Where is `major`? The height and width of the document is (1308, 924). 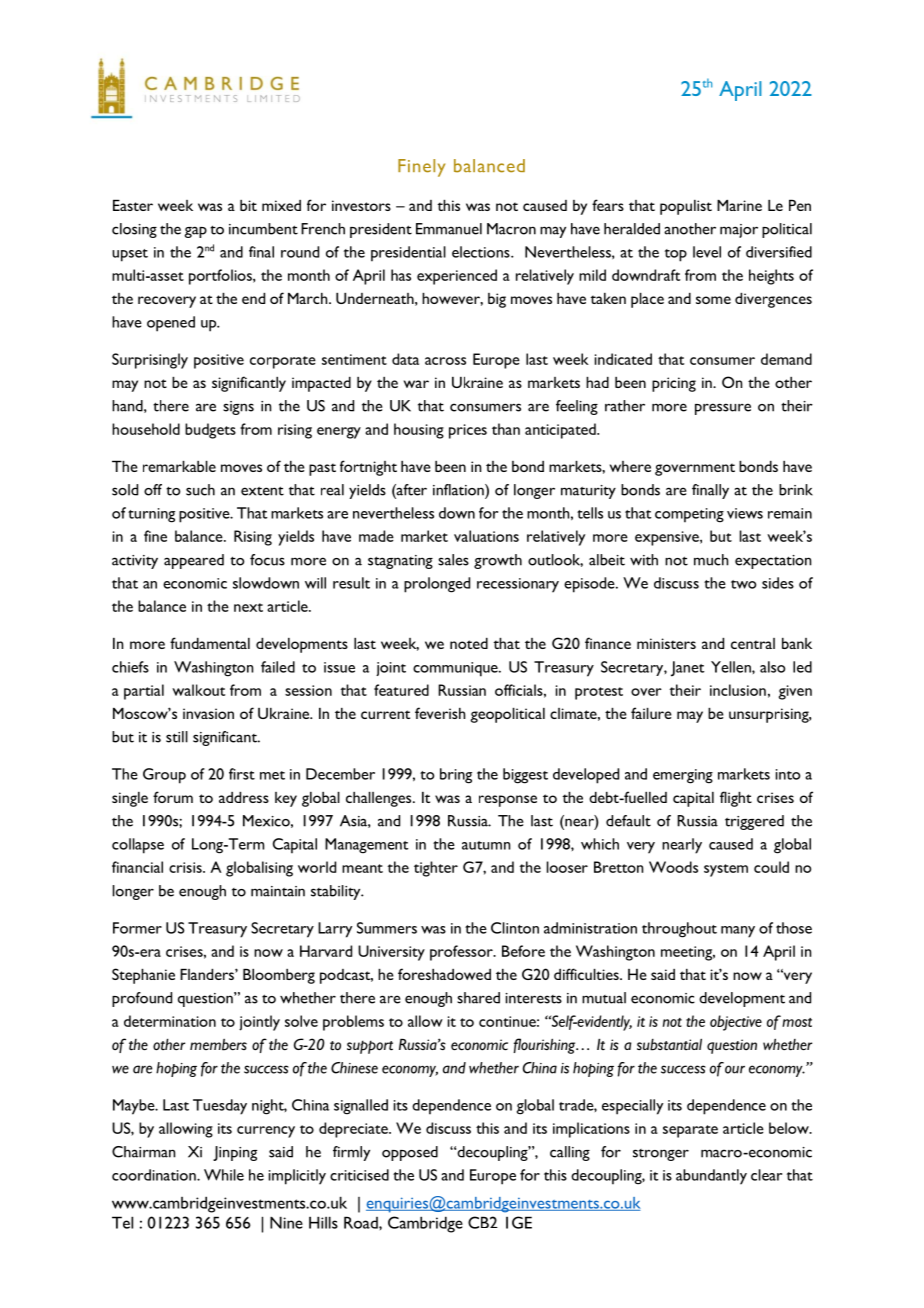
major is located at coordinates (739, 231).
